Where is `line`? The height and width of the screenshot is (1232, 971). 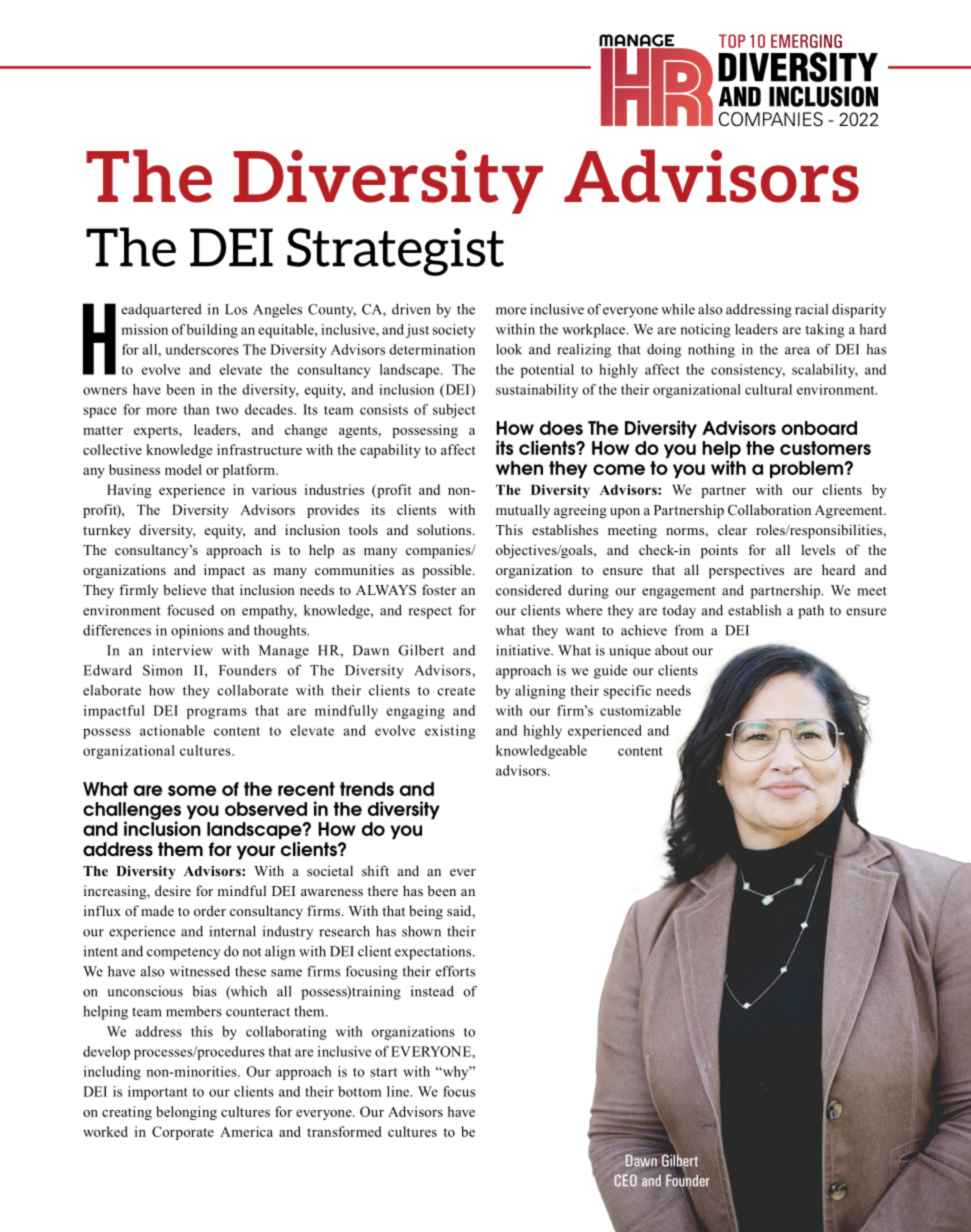 line is located at coordinates (399, 1091).
